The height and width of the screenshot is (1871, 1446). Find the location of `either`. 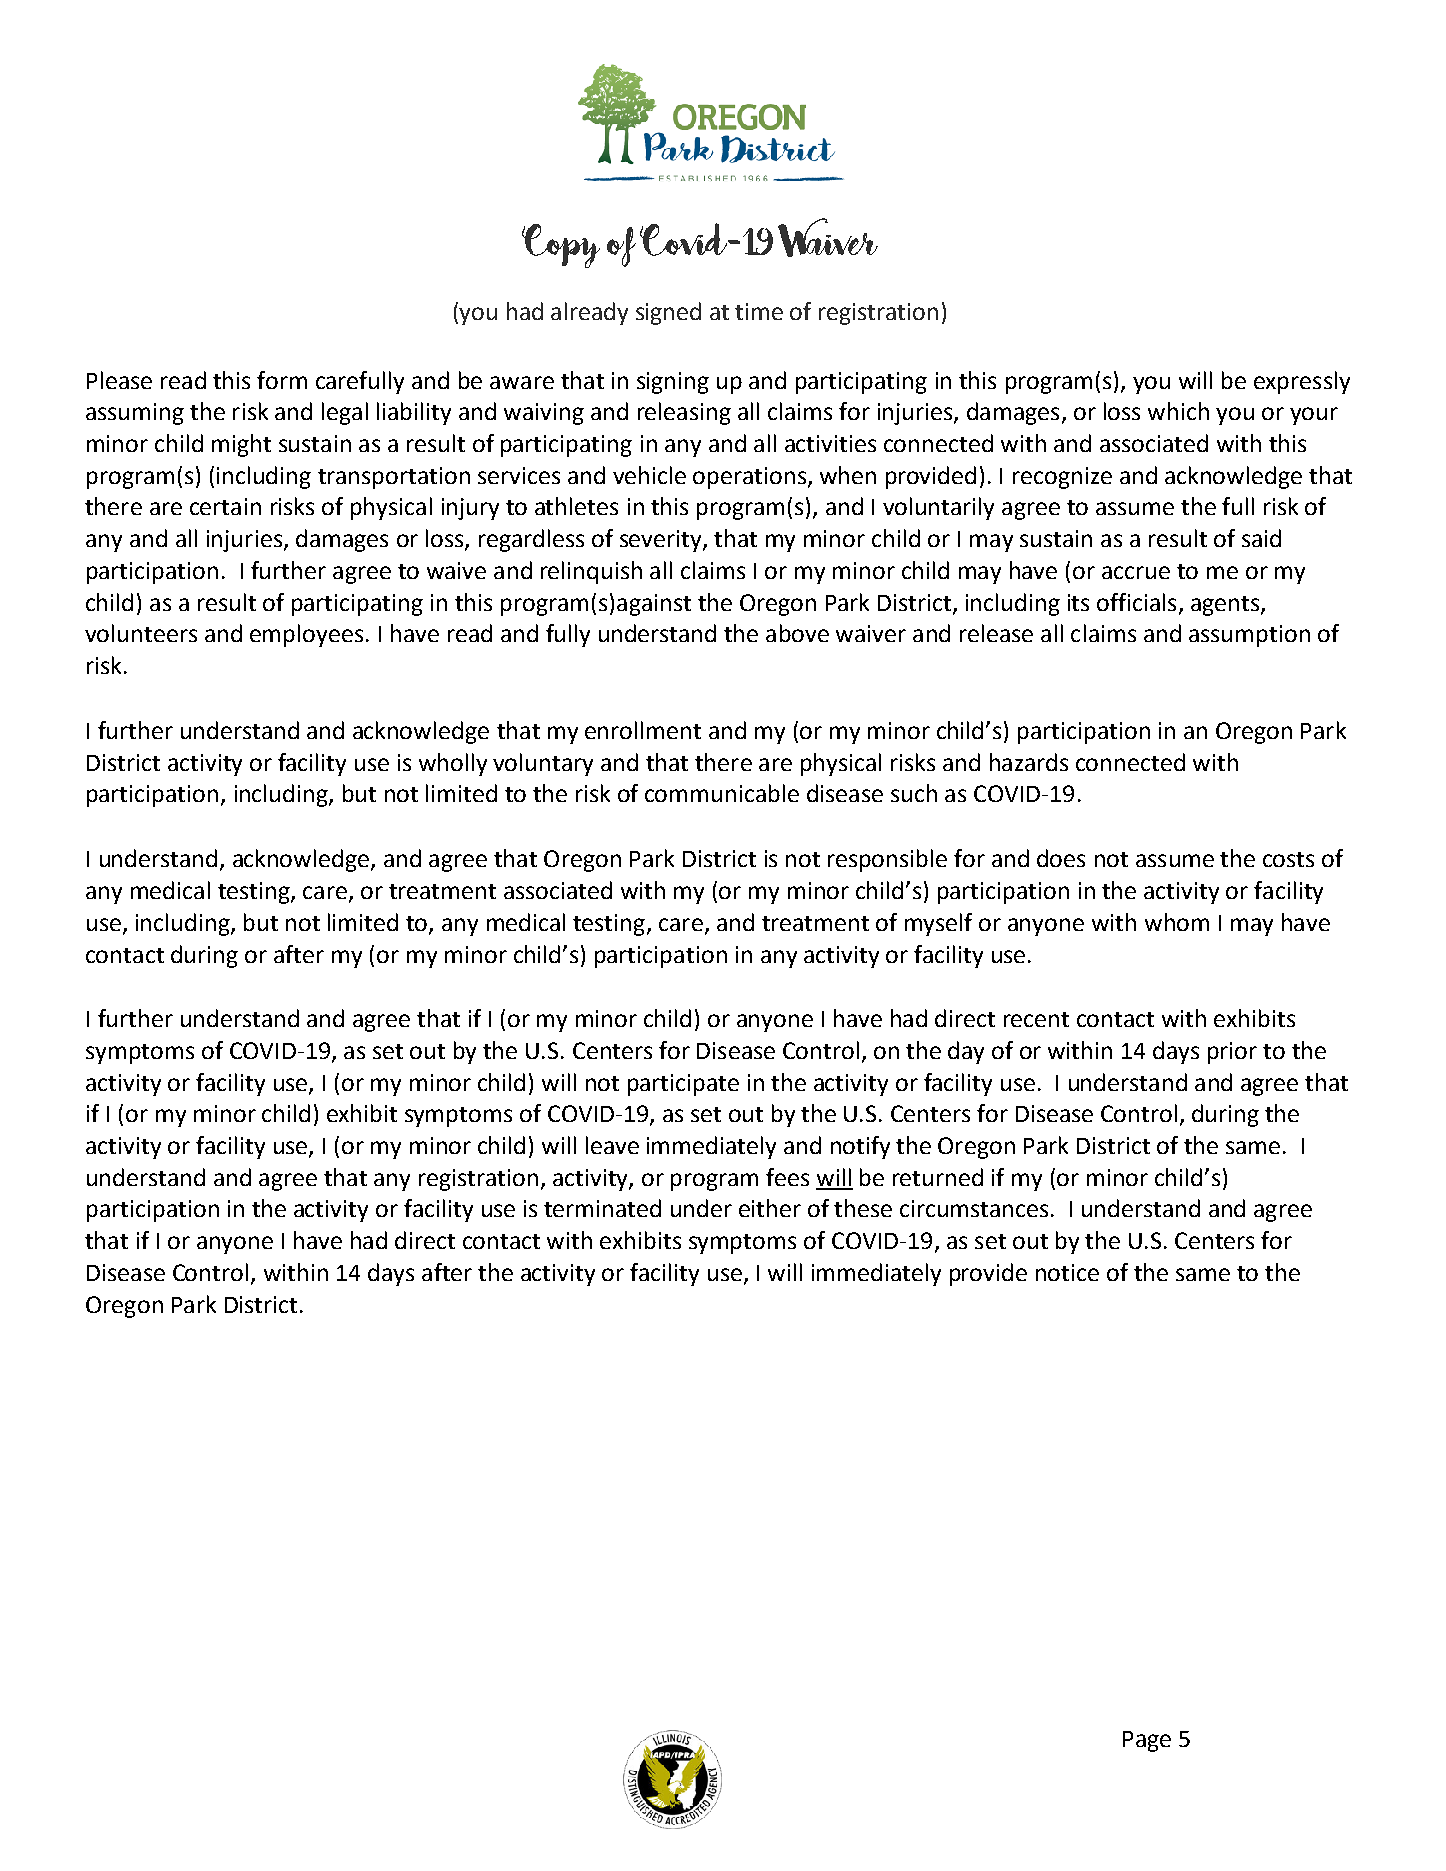

either is located at coordinates (770, 1208).
